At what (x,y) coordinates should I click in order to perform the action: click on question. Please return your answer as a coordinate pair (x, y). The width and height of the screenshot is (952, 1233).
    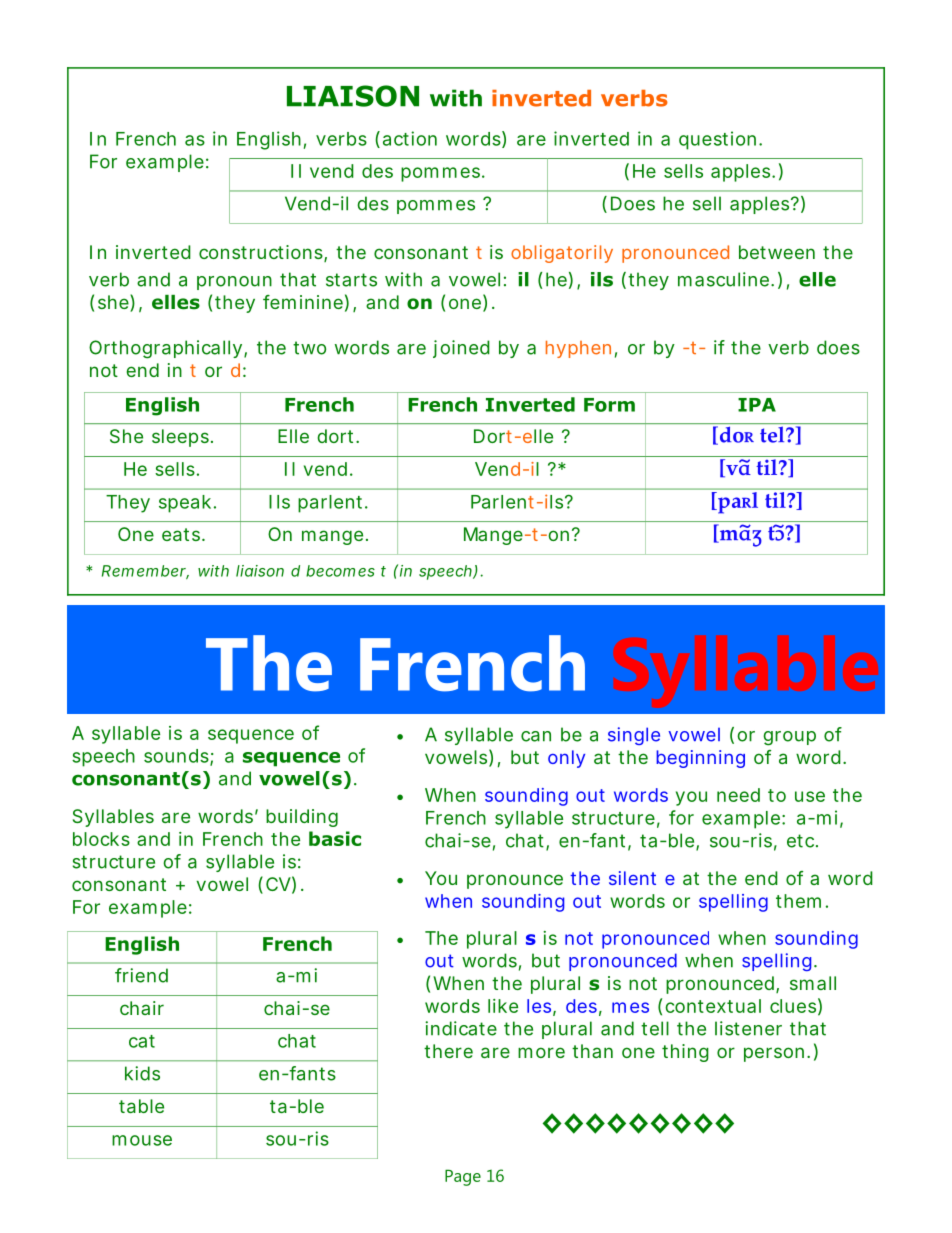
    Looking at the image, I should click on (717, 140).
